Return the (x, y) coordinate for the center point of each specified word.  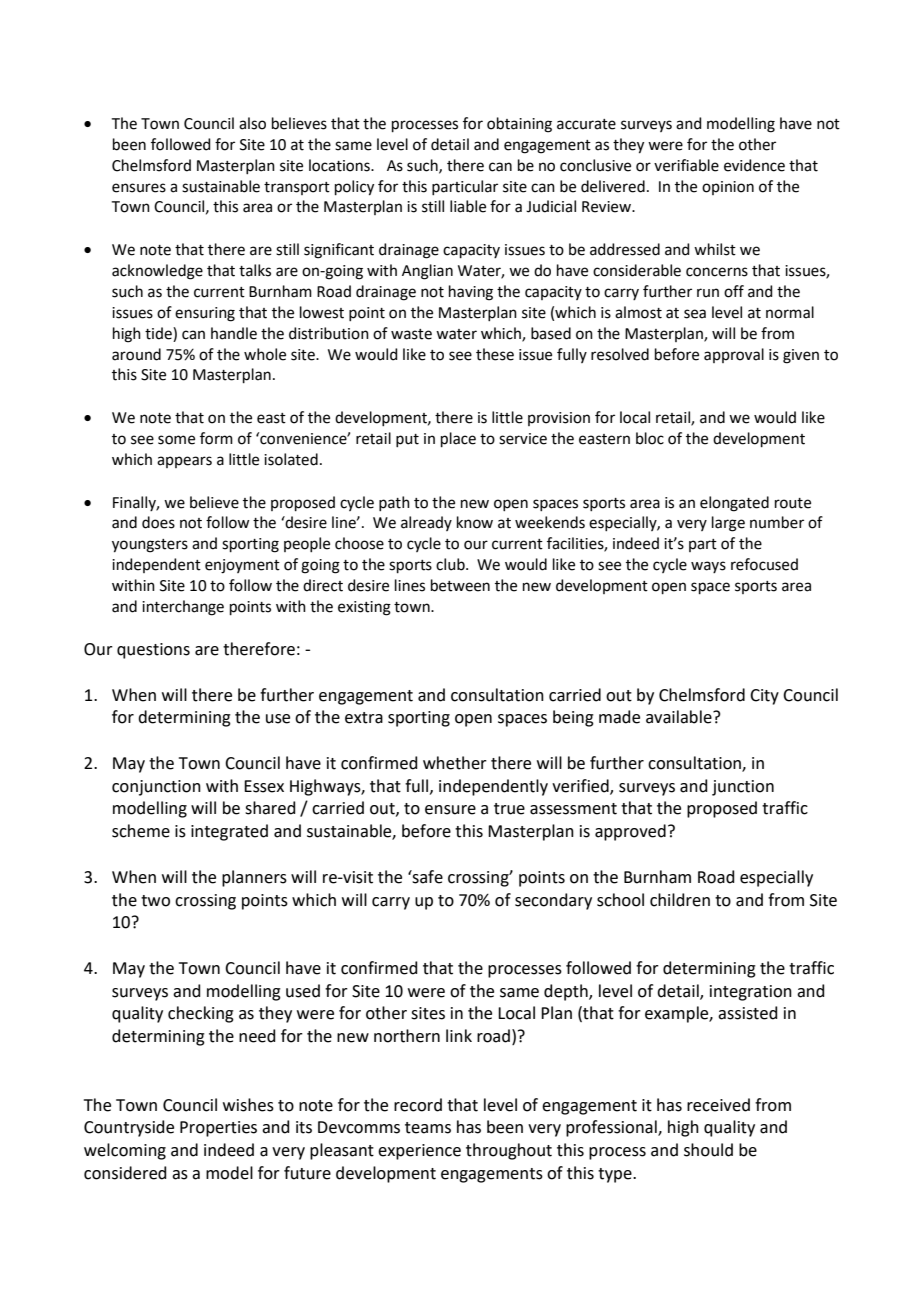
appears (184, 462)
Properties (218, 1129)
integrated (229, 832)
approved (630, 832)
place (458, 439)
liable (468, 206)
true (509, 809)
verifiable (686, 165)
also (252, 123)
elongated (734, 504)
